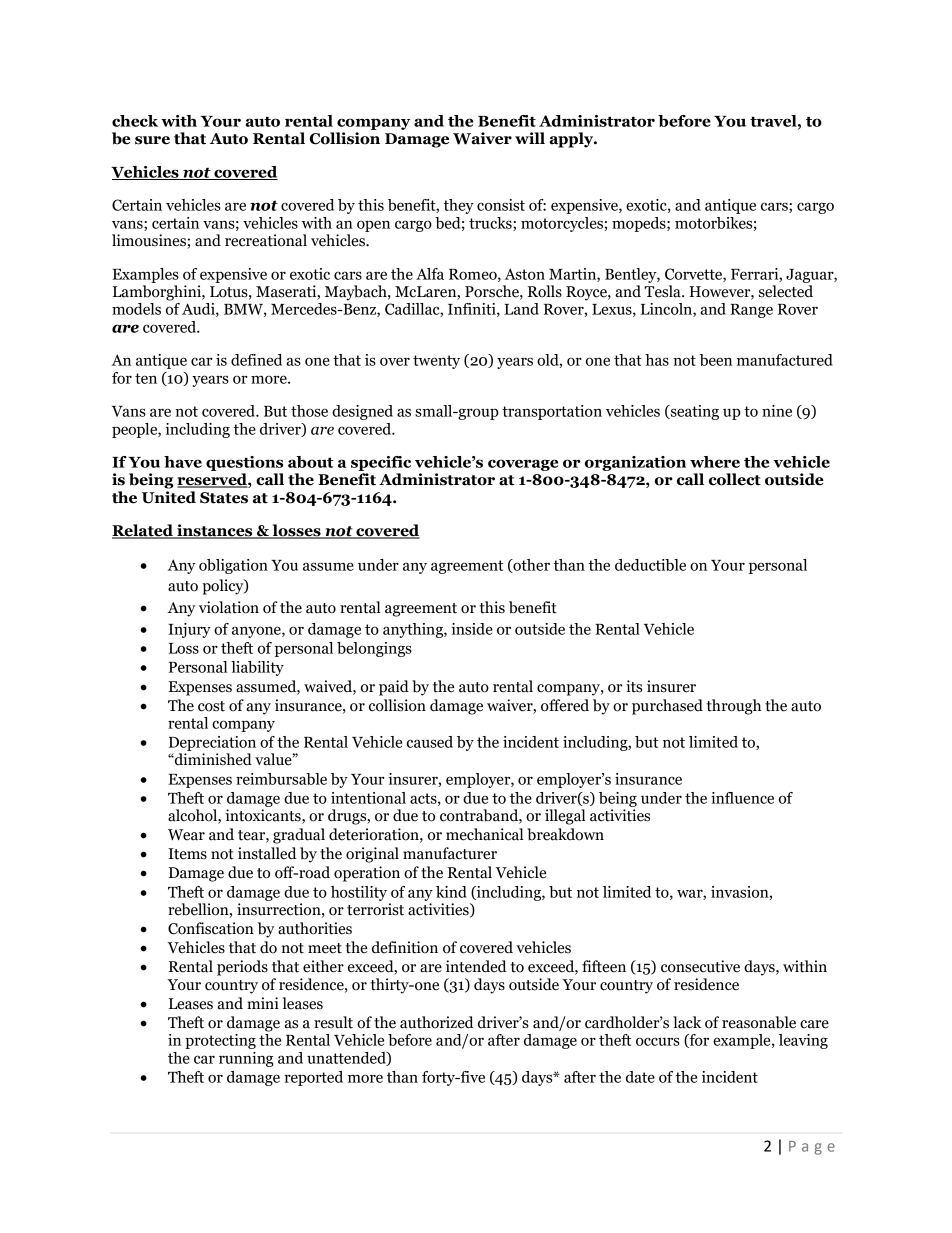  I want to click on mechanical, so click(484, 834).
